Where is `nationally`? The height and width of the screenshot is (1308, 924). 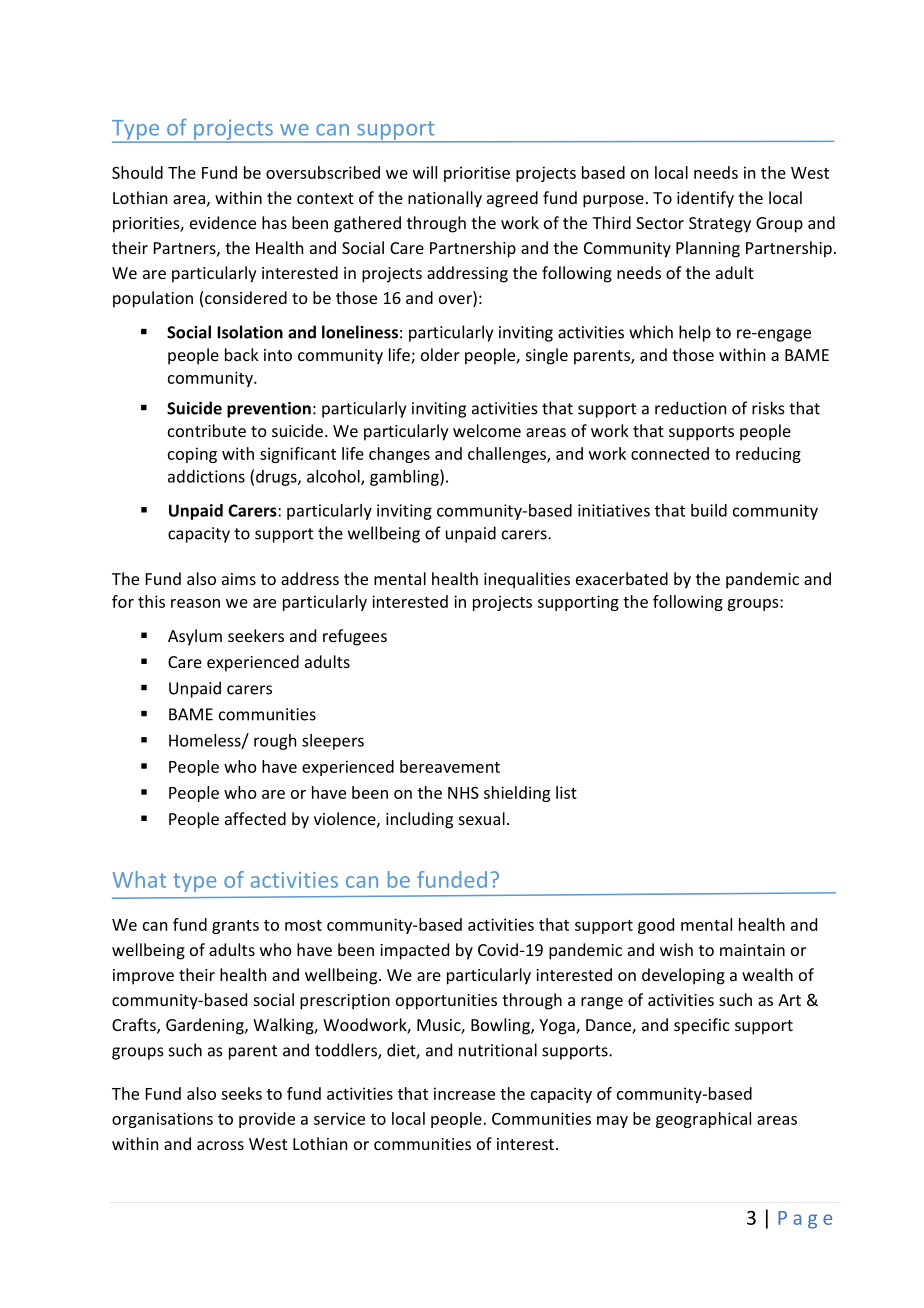
nationally is located at coordinates (445, 199).
